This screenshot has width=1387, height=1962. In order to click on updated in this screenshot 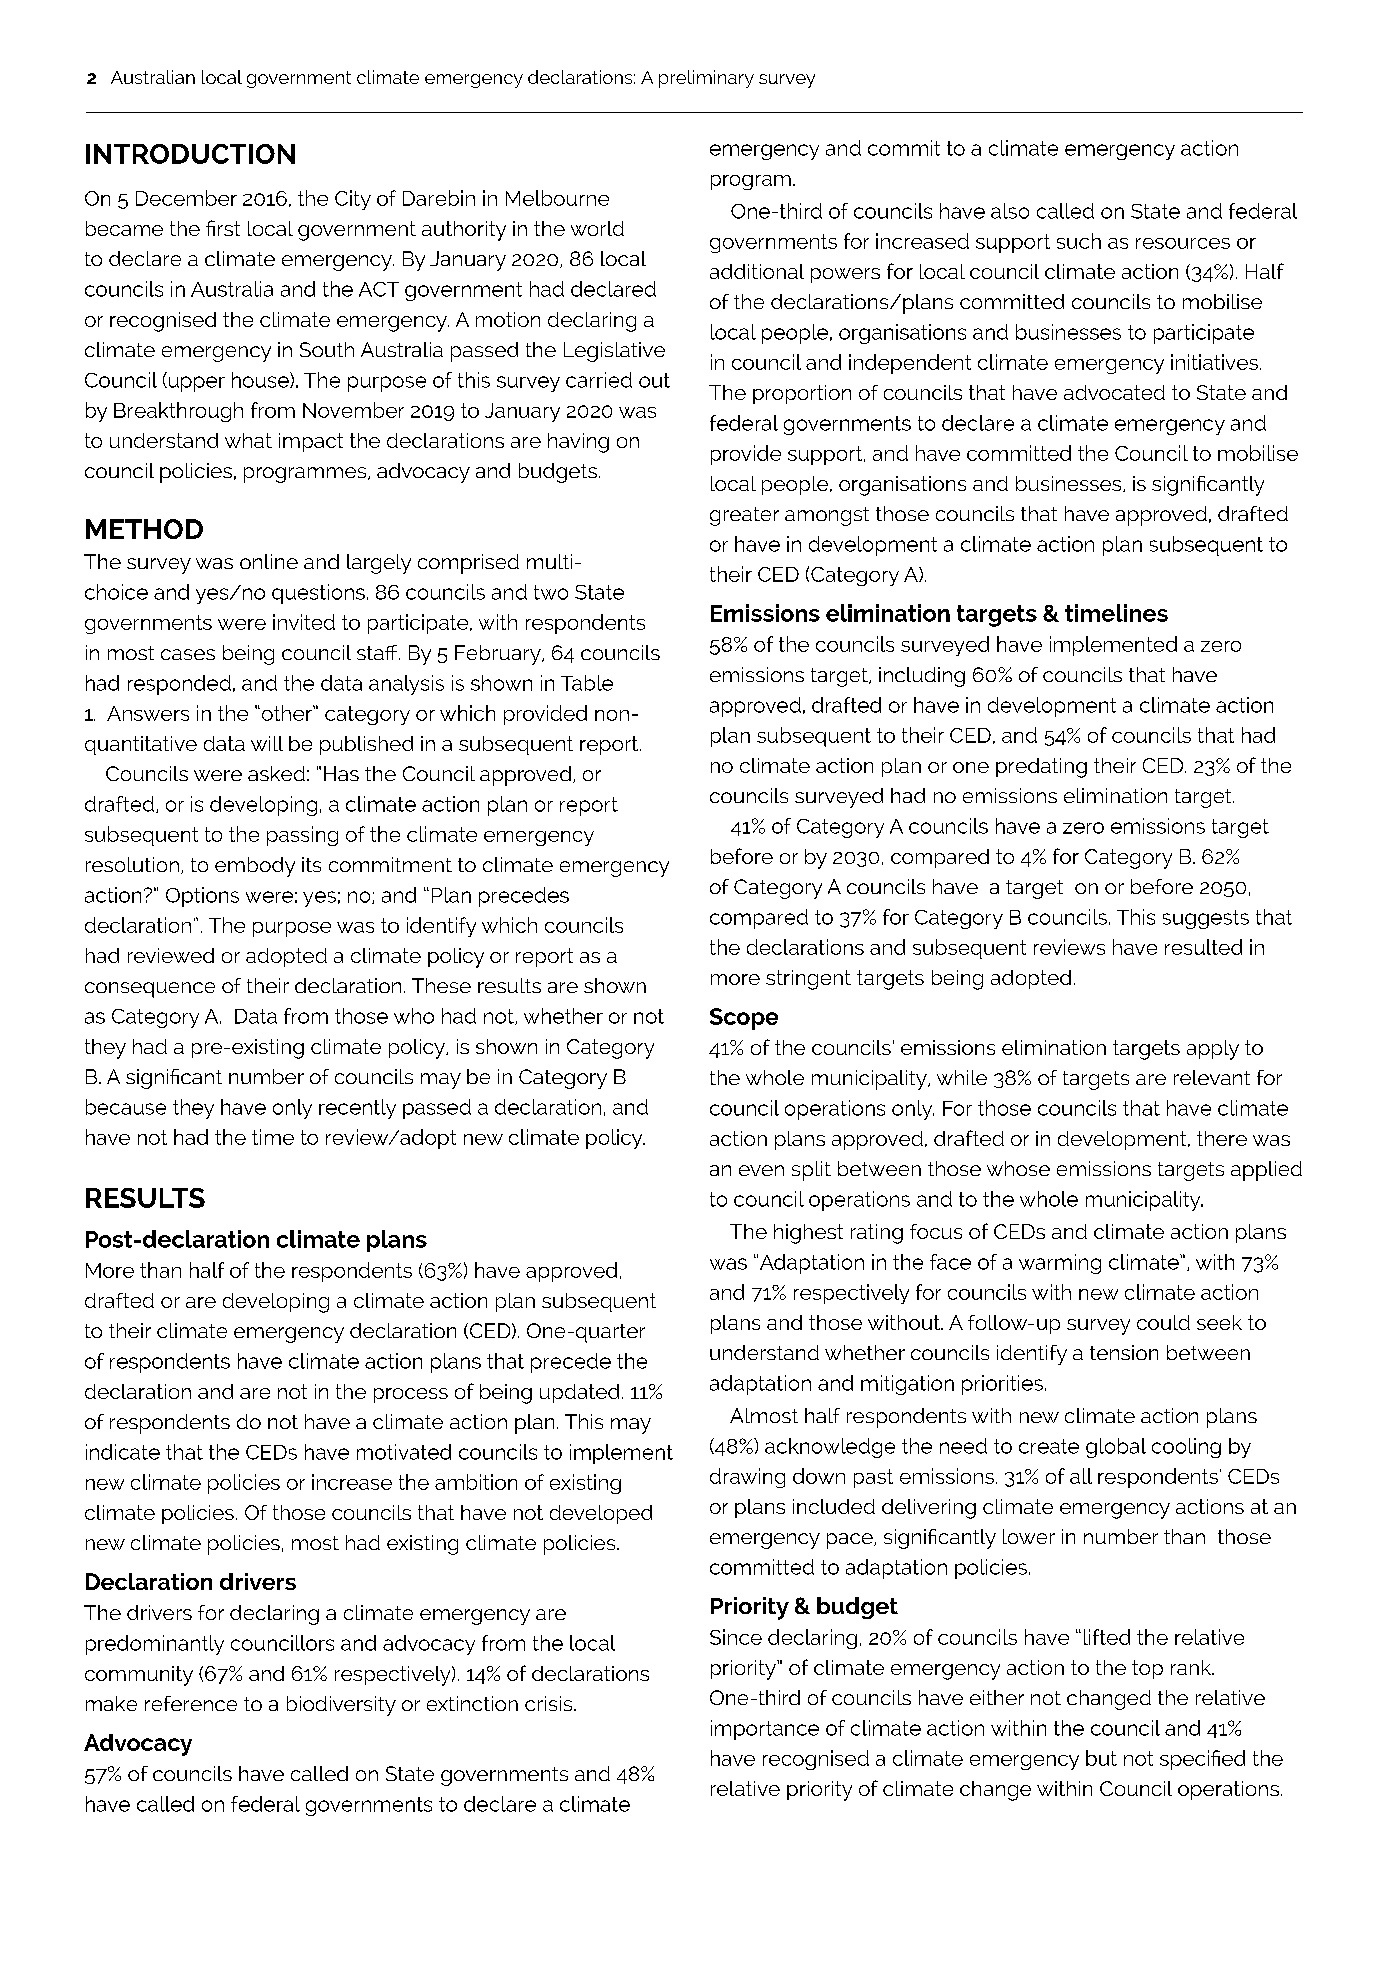, I will do `click(579, 1393)`.
